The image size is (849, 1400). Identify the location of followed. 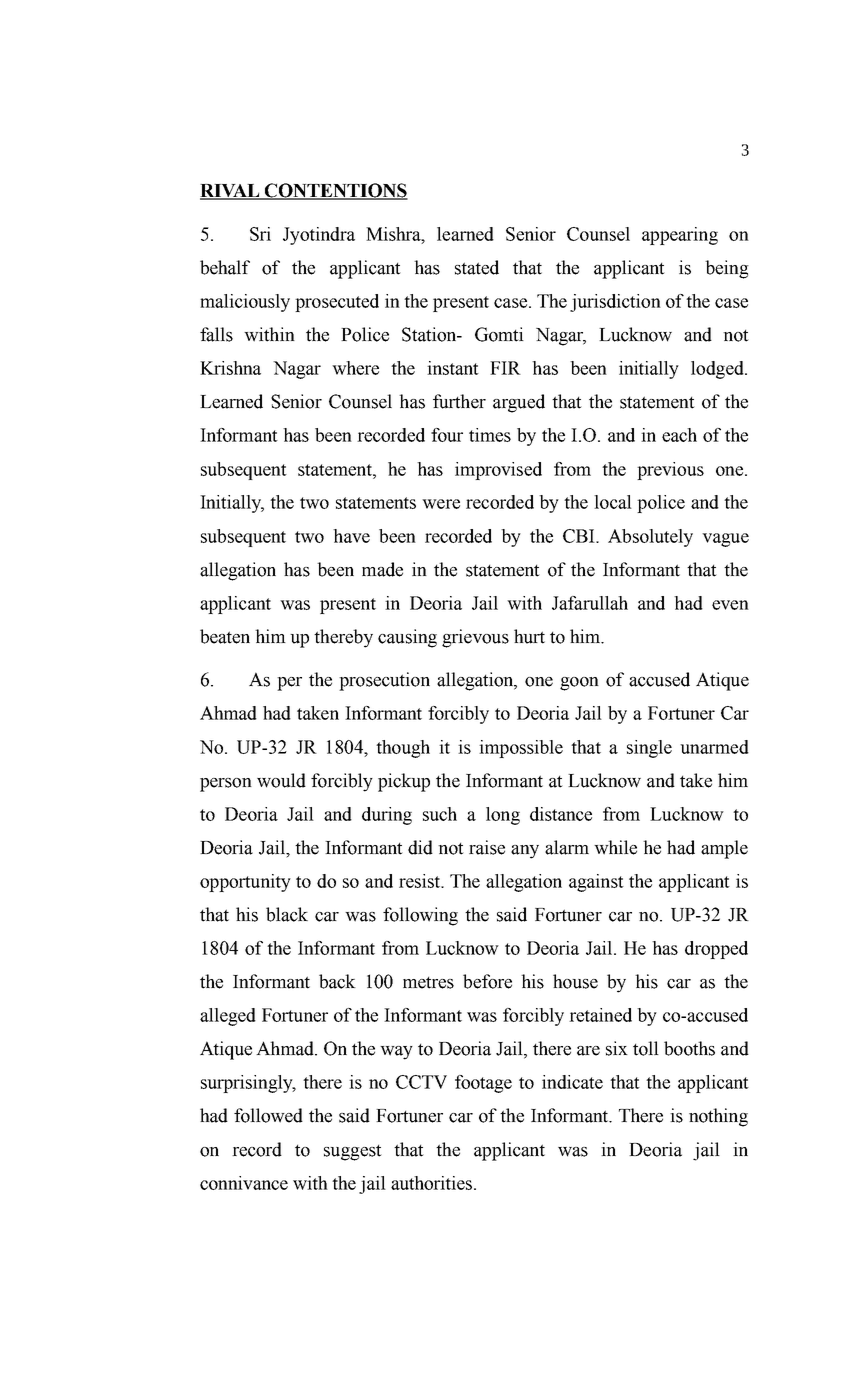
(268, 1115).
